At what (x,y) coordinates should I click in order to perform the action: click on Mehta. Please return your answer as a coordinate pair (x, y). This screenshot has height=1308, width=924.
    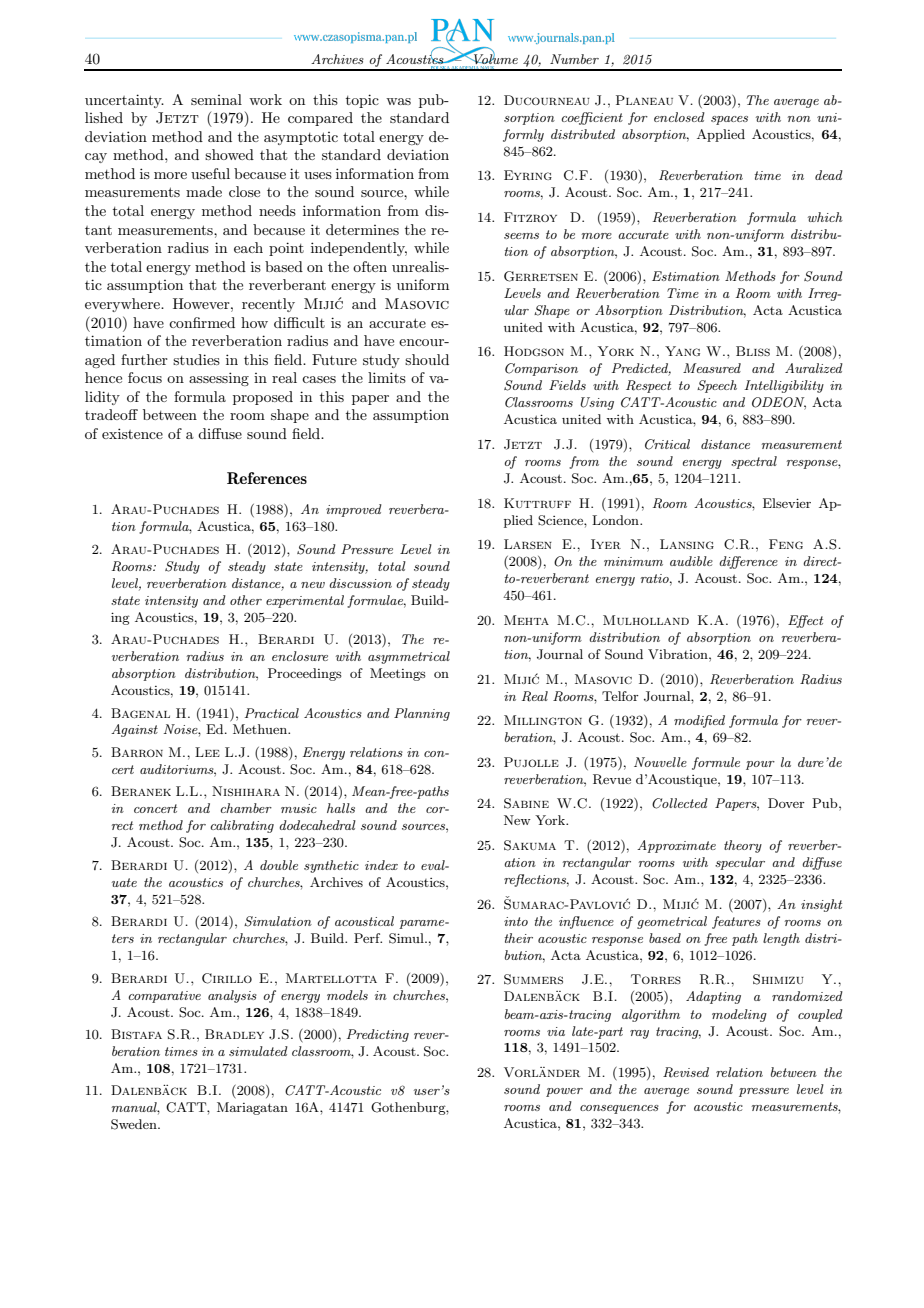
    Looking at the image, I should click on (526, 620).
